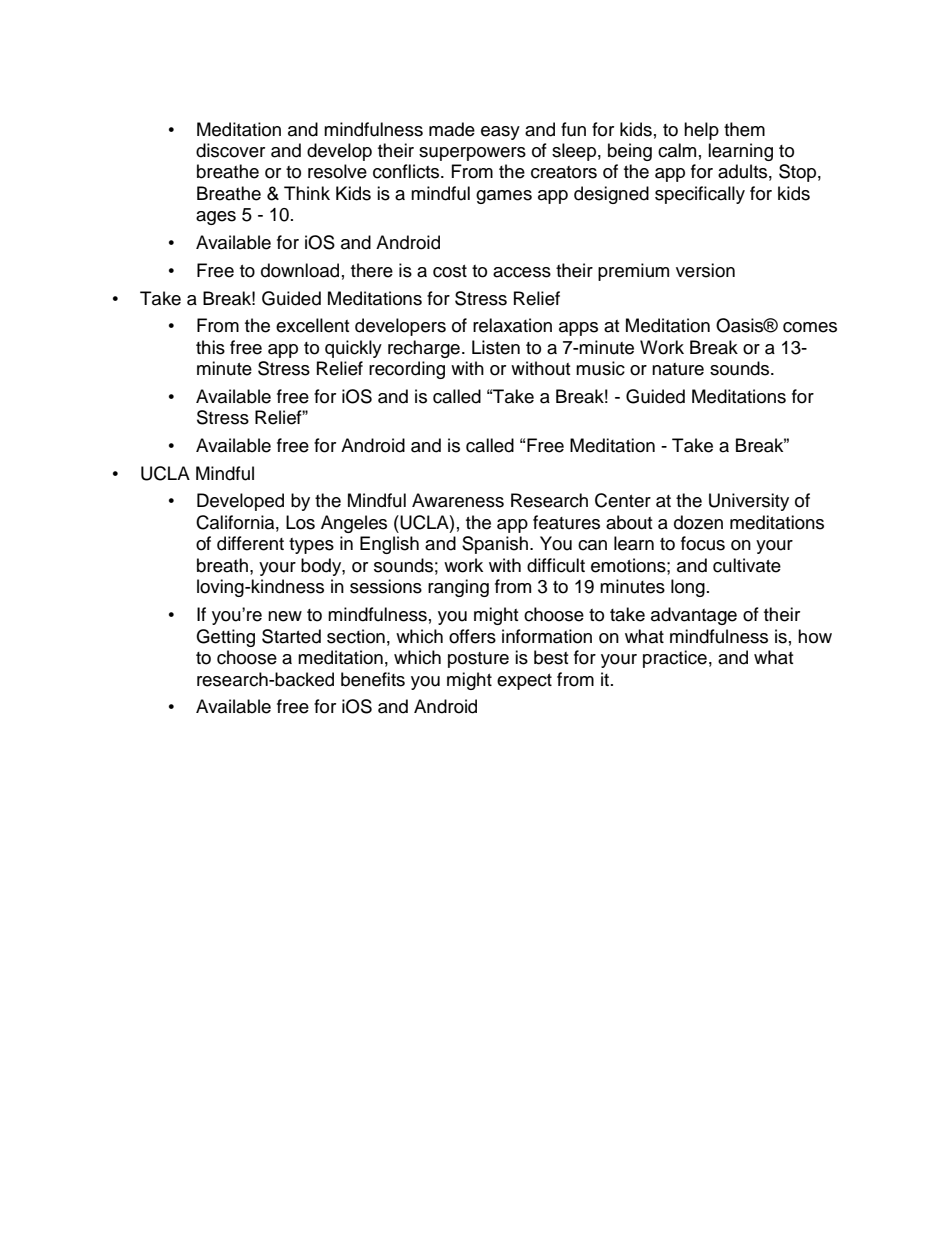 The height and width of the screenshot is (1233, 952). I want to click on discover, so click(230, 150).
